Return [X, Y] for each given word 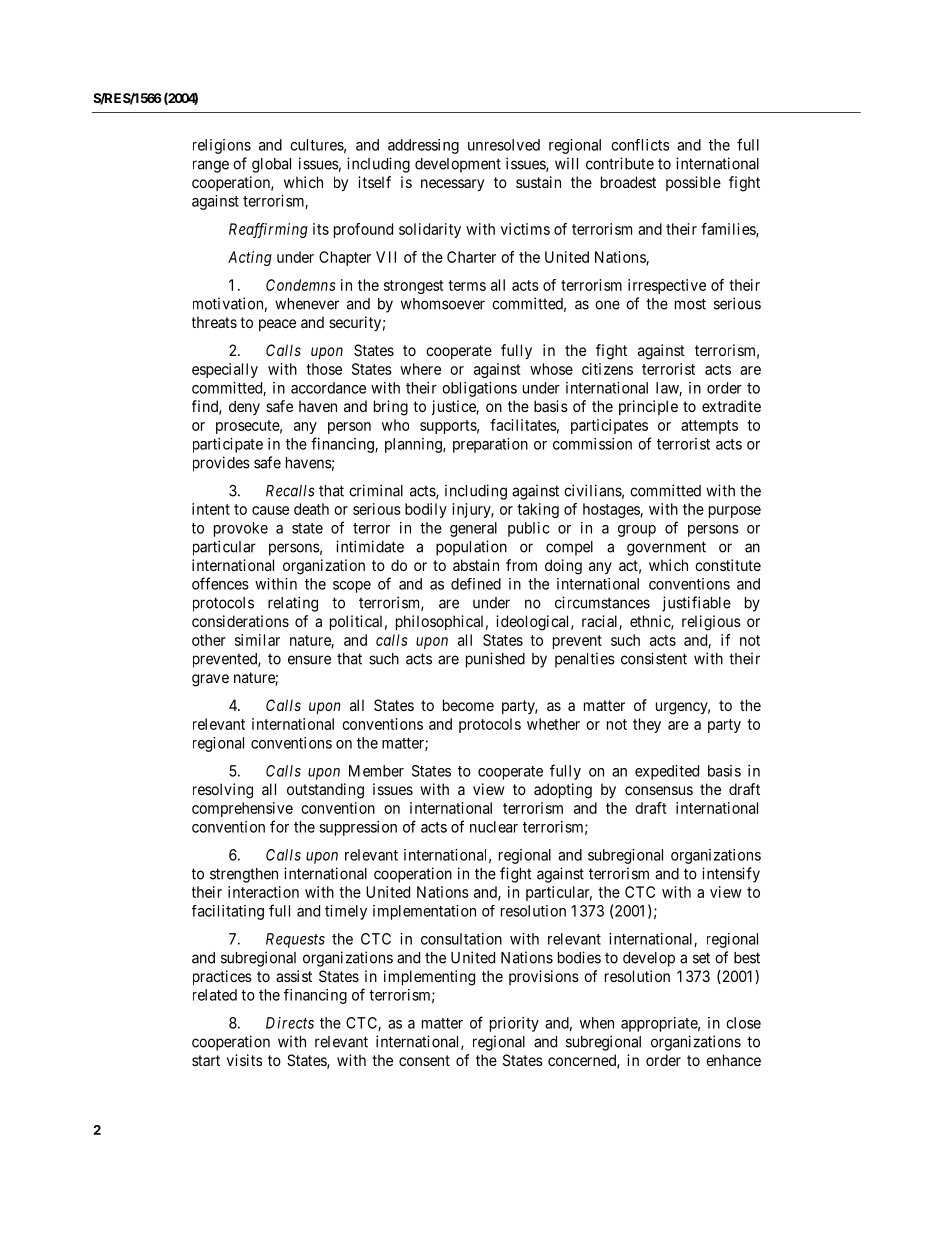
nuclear [494, 827]
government [666, 548]
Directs [290, 1023]
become [468, 705]
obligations [479, 389]
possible [693, 183]
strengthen [244, 875]
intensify [731, 875]
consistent [654, 658]
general [473, 529]
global [271, 165]
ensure [309, 660]
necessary [452, 185]
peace [277, 325]
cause [270, 510]
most [690, 304]
